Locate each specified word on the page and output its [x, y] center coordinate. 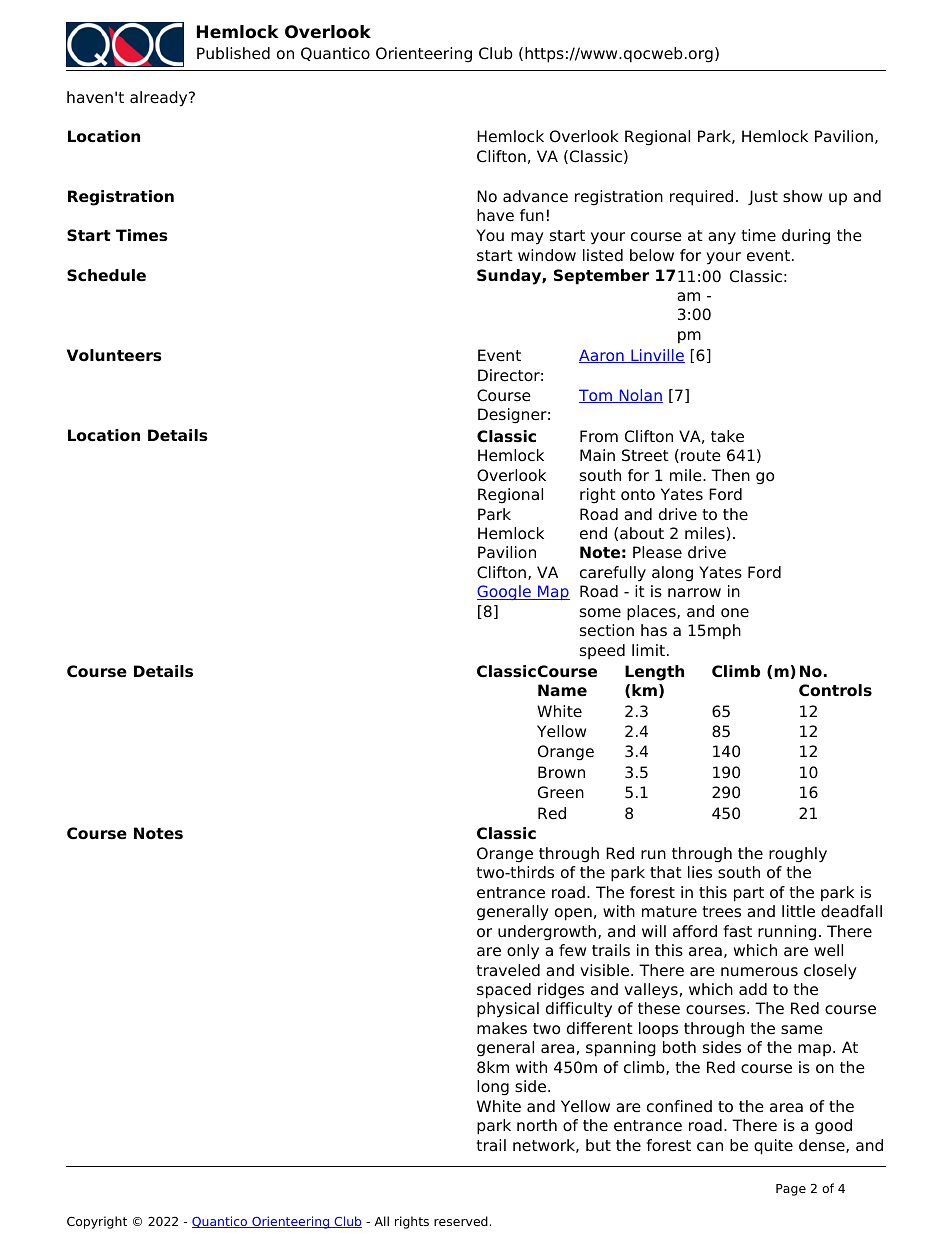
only [523, 952]
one [735, 613]
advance [535, 196]
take [727, 436]
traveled [508, 970]
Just [763, 197]
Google [505, 592]
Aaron [602, 356]
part [749, 894]
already [160, 99]
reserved [461, 1221]
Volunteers [114, 355]
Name [562, 690]
